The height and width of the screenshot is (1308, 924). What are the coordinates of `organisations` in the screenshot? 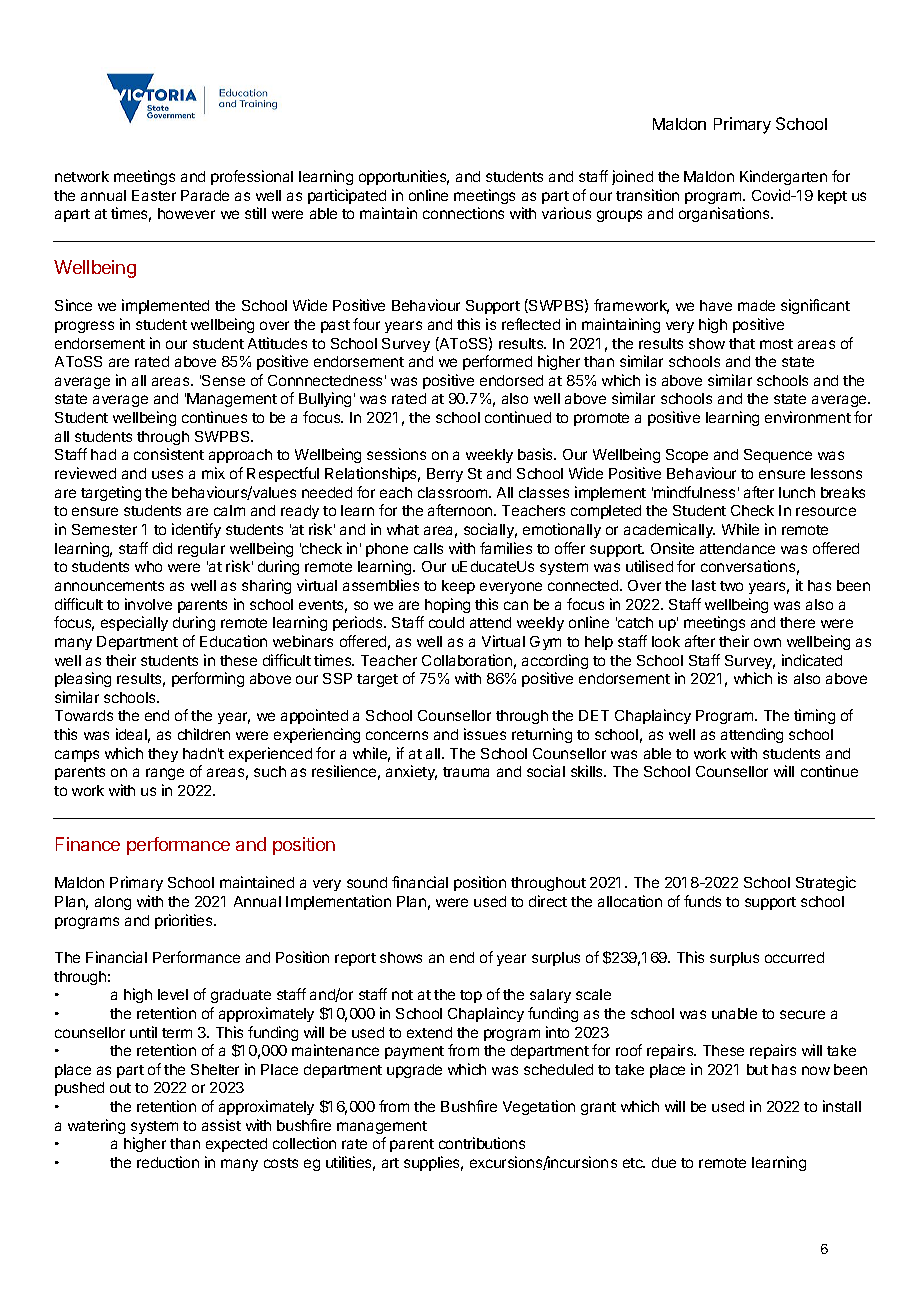 It's located at (725, 214).
